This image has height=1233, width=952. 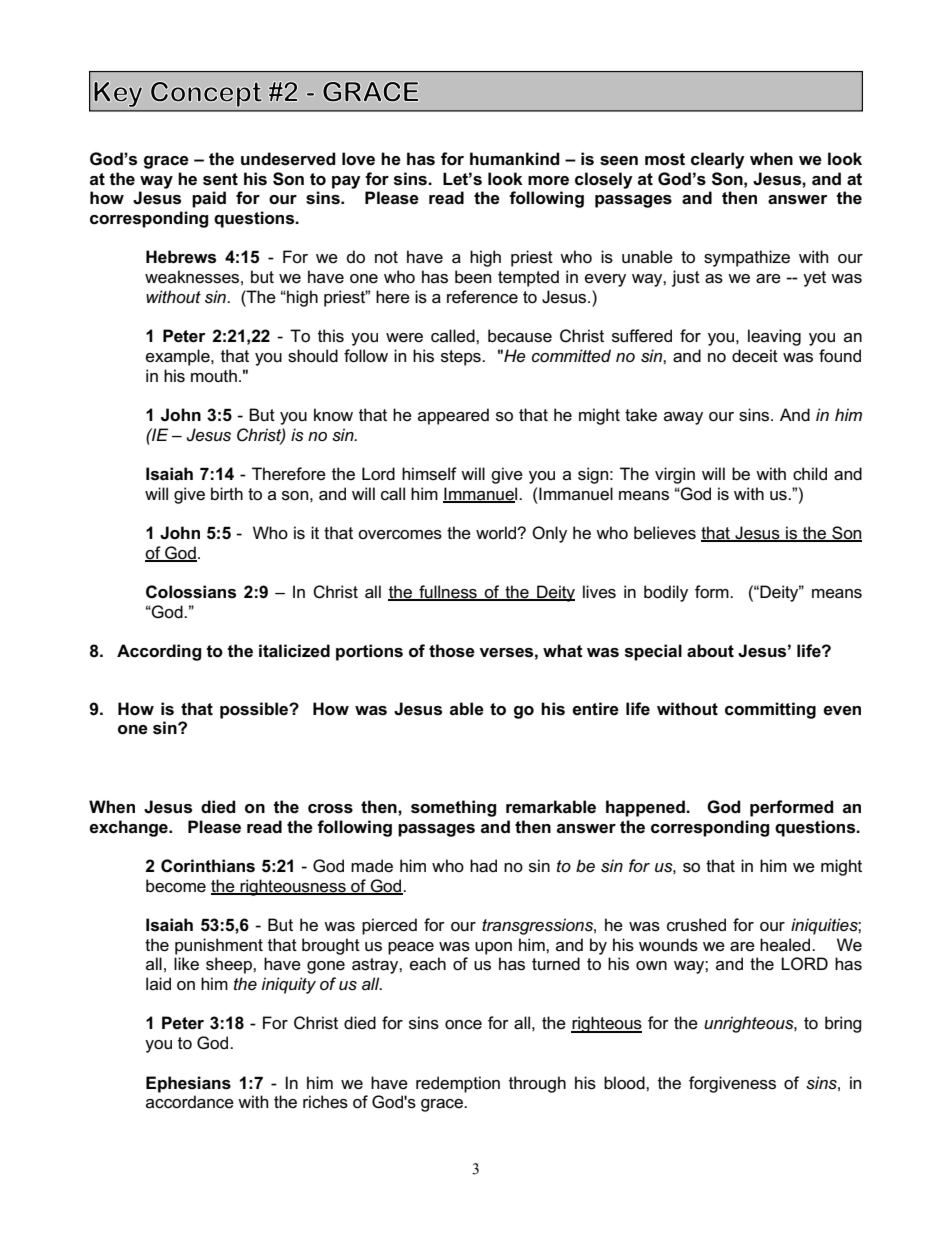 I want to click on about, so click(x=710, y=651).
